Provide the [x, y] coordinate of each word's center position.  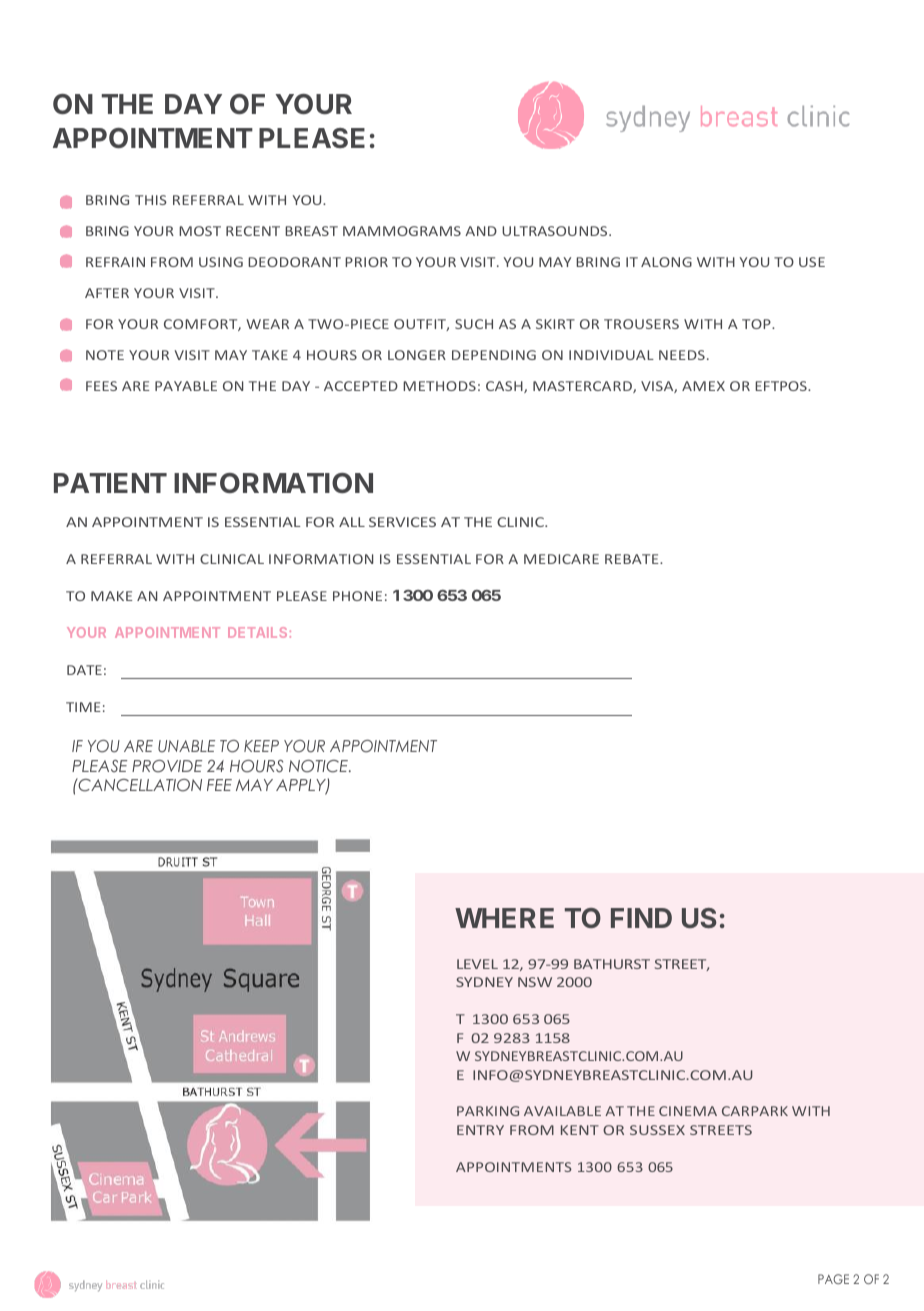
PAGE [833, 1279]
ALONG [666, 262]
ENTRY [480, 1130]
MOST [200, 231]
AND [481, 231]
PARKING [488, 1111]
